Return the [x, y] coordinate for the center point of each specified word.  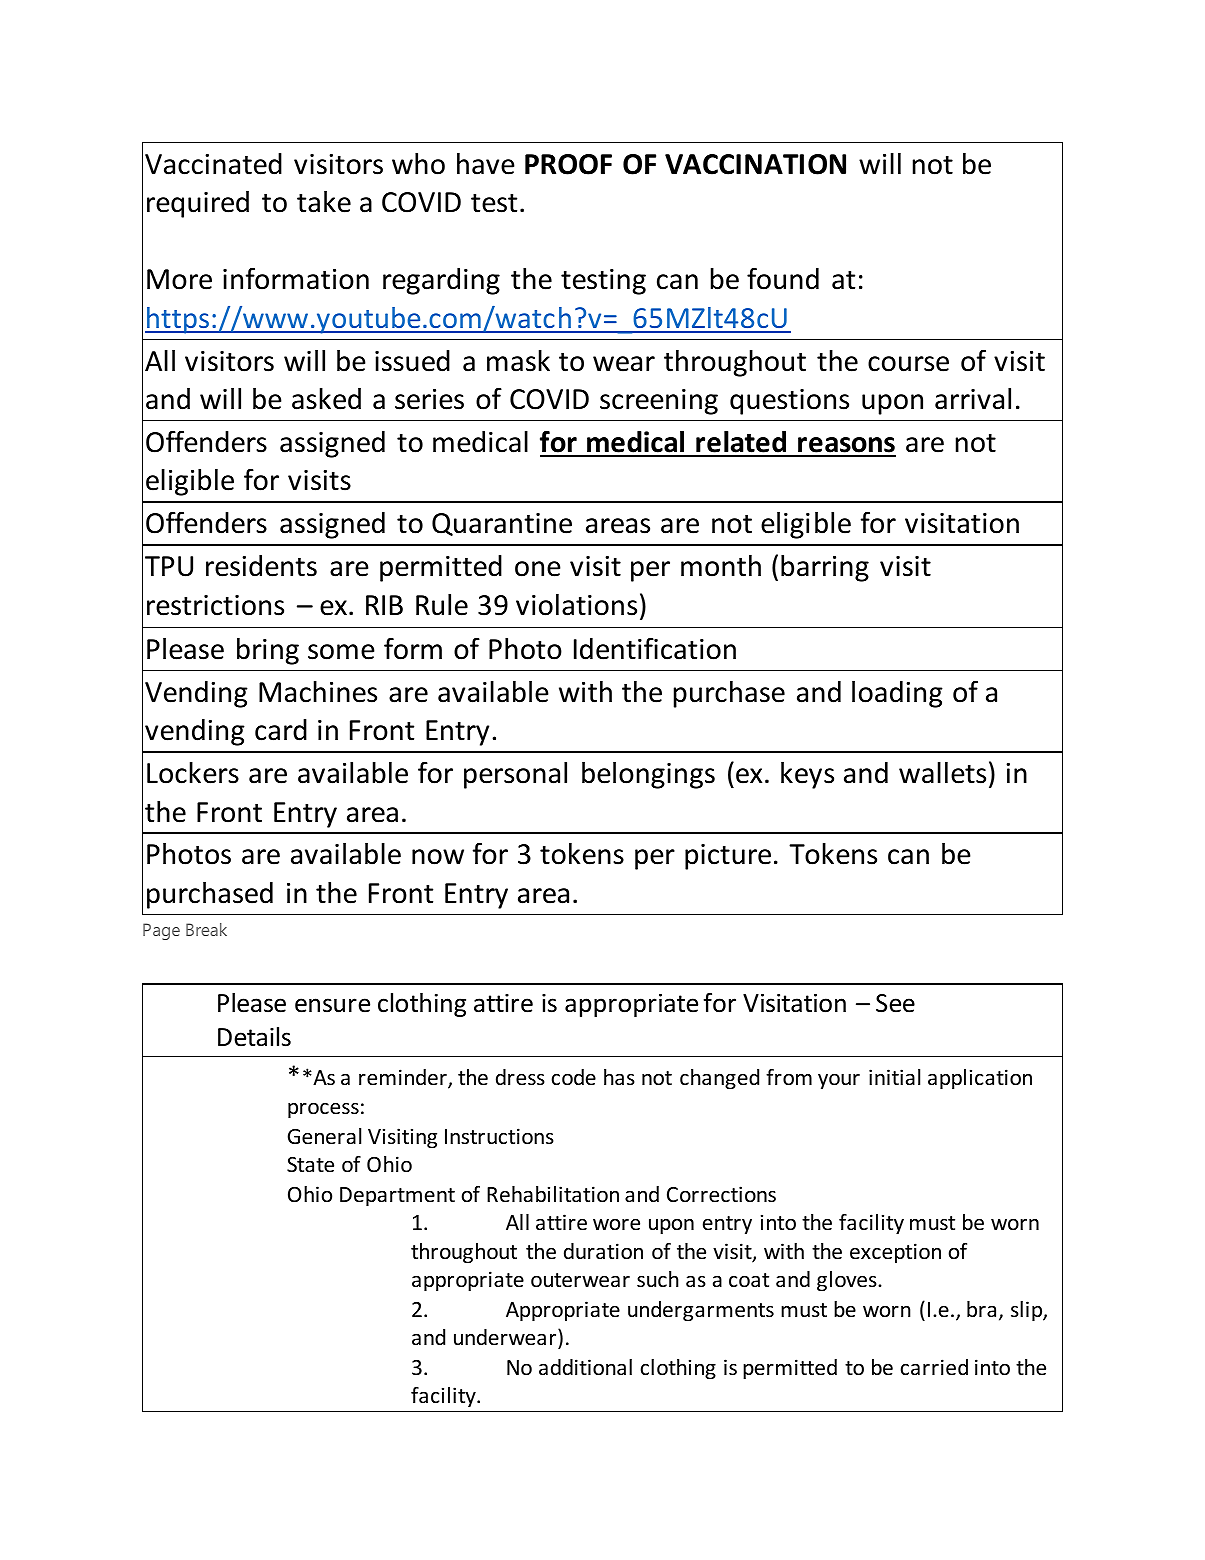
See [895, 1003]
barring [825, 568]
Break [206, 929]
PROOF [568, 164]
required [198, 204]
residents [261, 566]
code [574, 1077]
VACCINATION [755, 164]
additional [585, 1367]
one [538, 569]
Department [397, 1197]
